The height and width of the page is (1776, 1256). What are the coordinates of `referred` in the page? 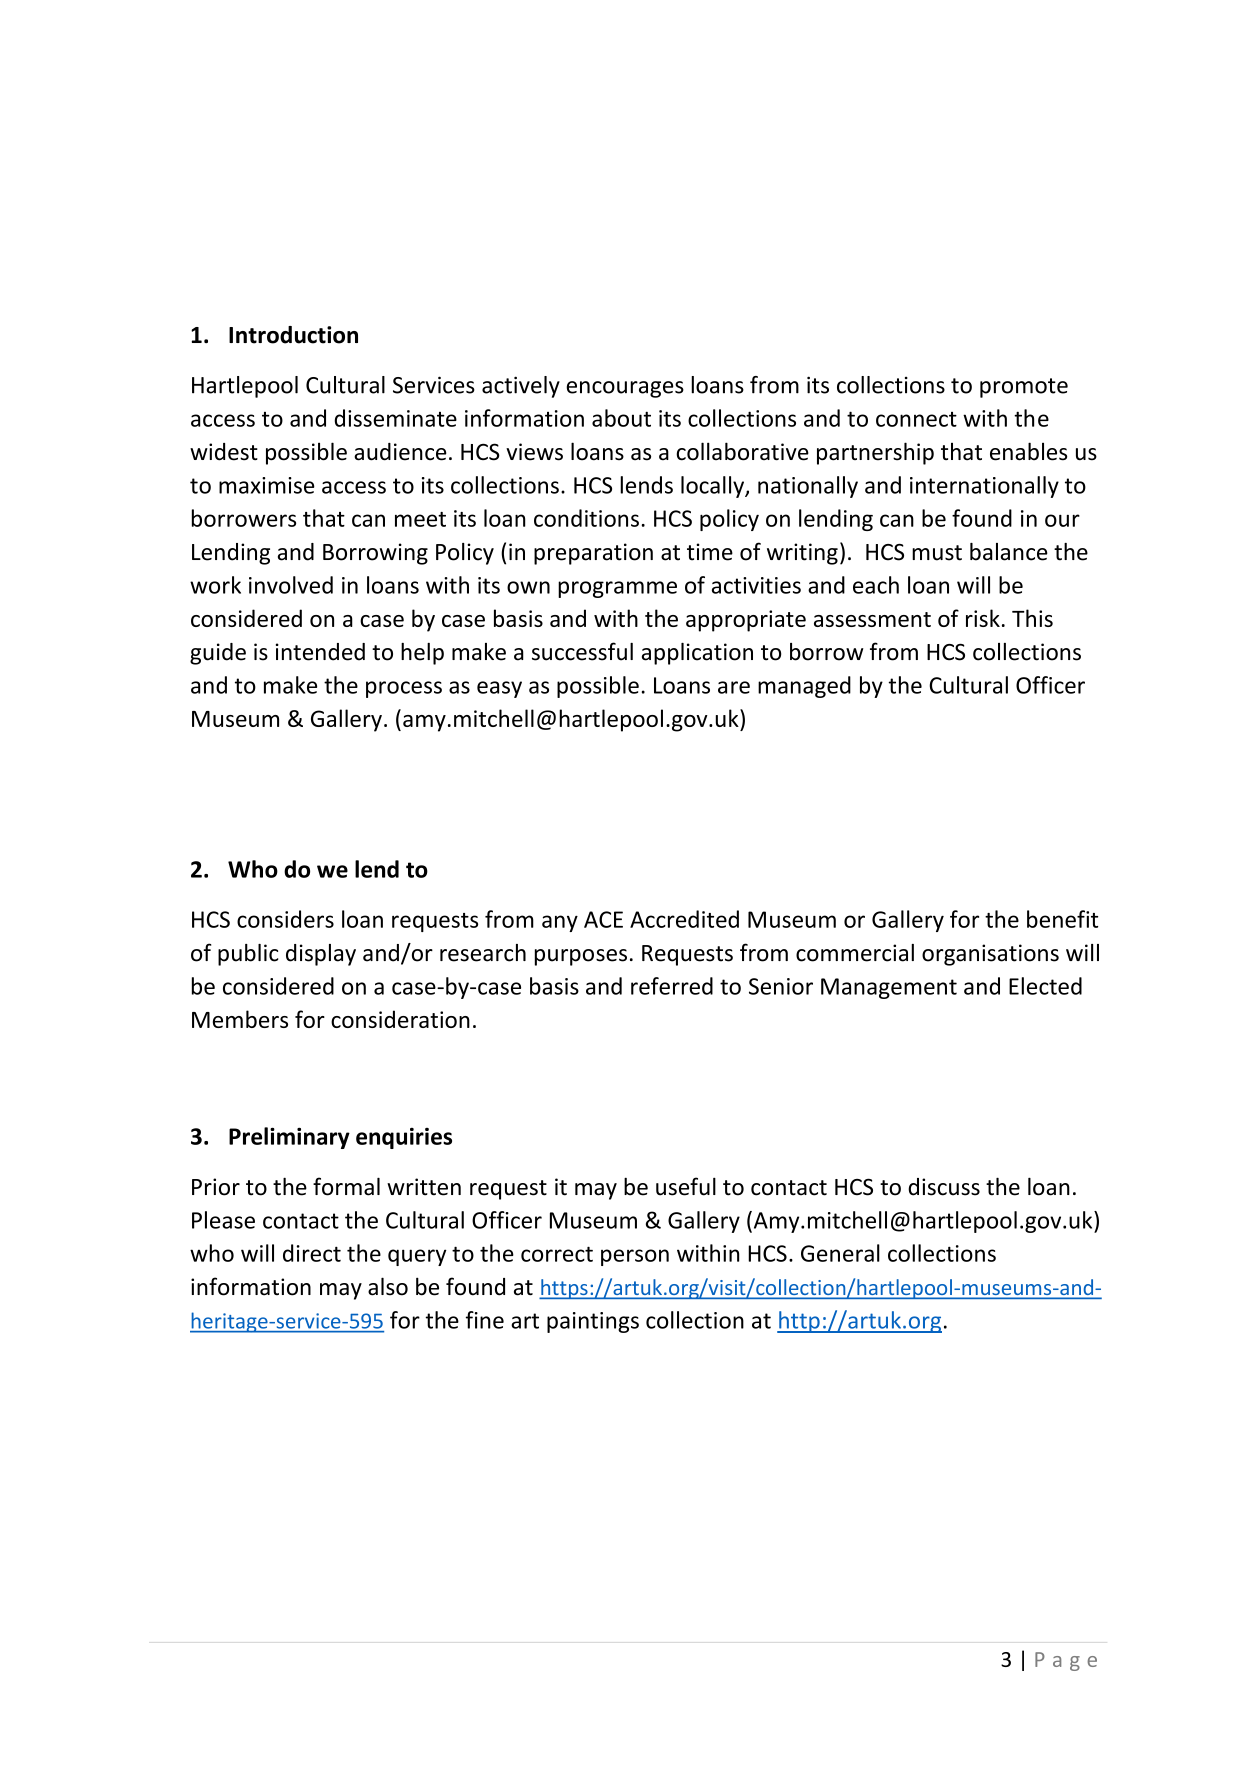 It's located at (672, 986).
